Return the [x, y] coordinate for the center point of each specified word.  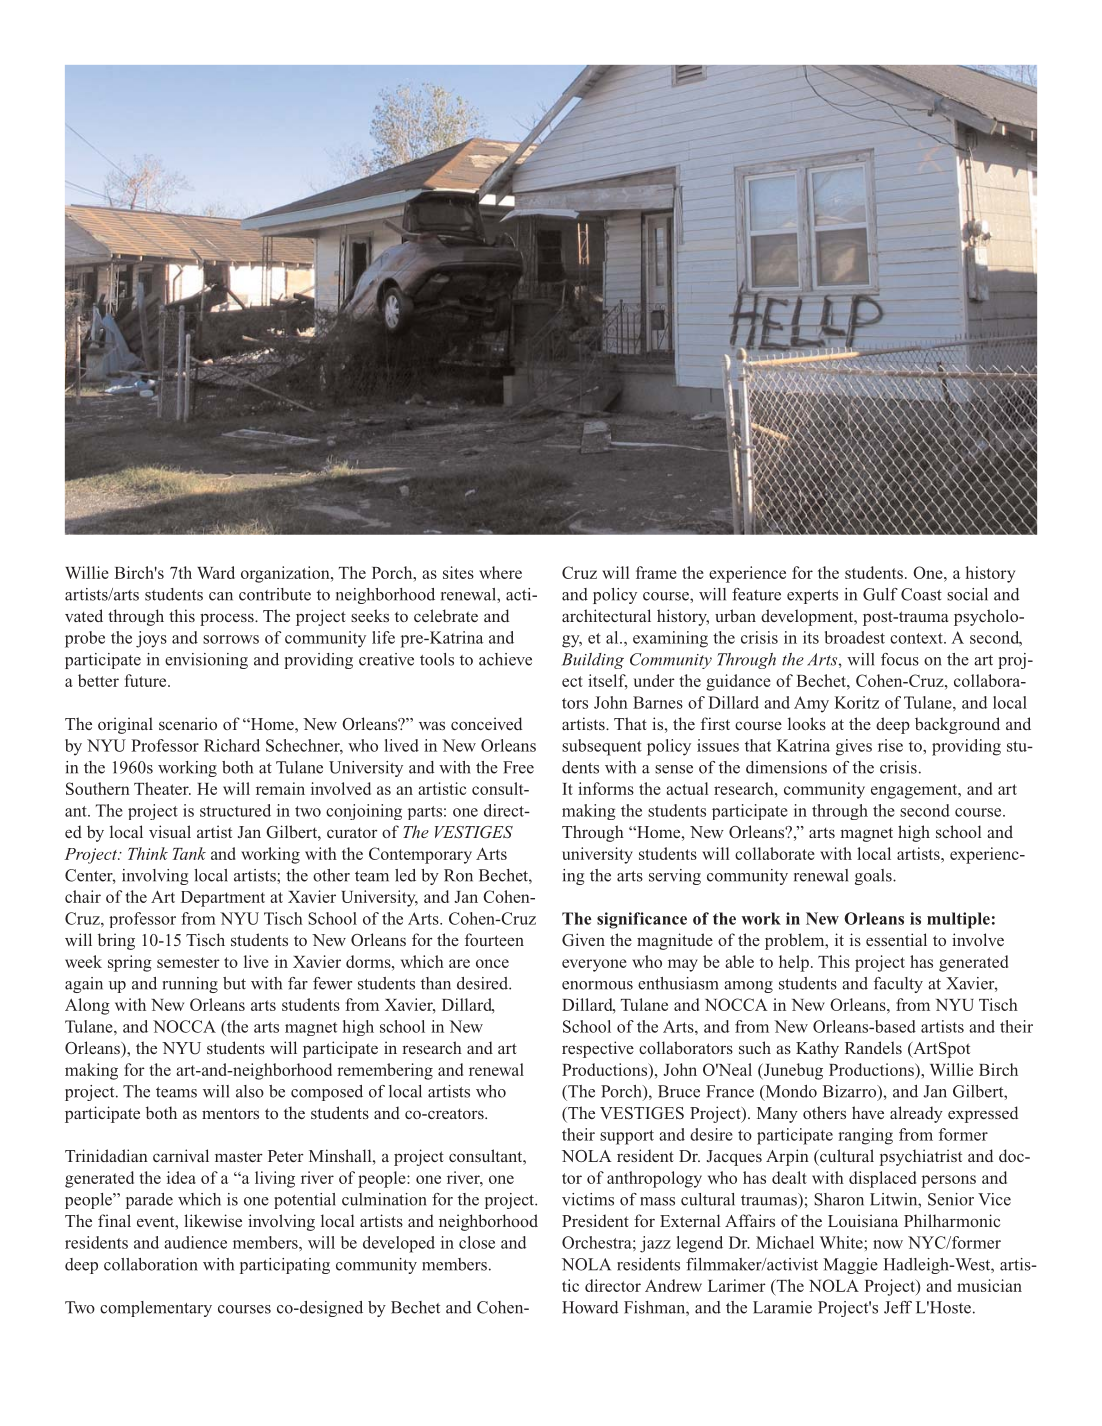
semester [188, 962]
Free [518, 767]
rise [890, 745]
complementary [156, 1309]
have [868, 1112]
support [627, 1137]
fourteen [494, 939]
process [228, 619]
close [477, 1242]
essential [896, 939]
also [250, 1091]
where [500, 572]
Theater [162, 788]
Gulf [880, 594]
